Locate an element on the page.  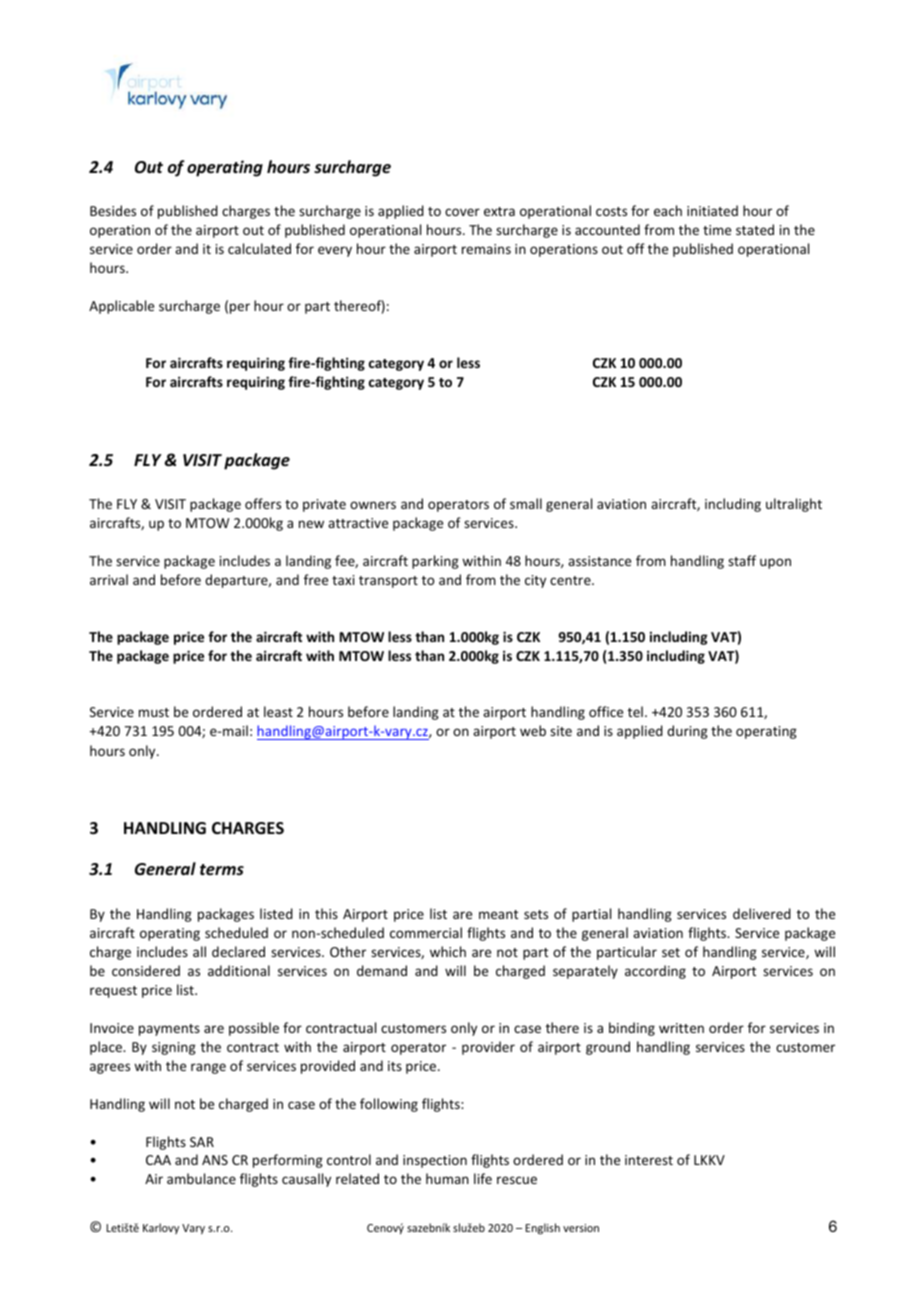
calculated is located at coordinates (259, 248).
